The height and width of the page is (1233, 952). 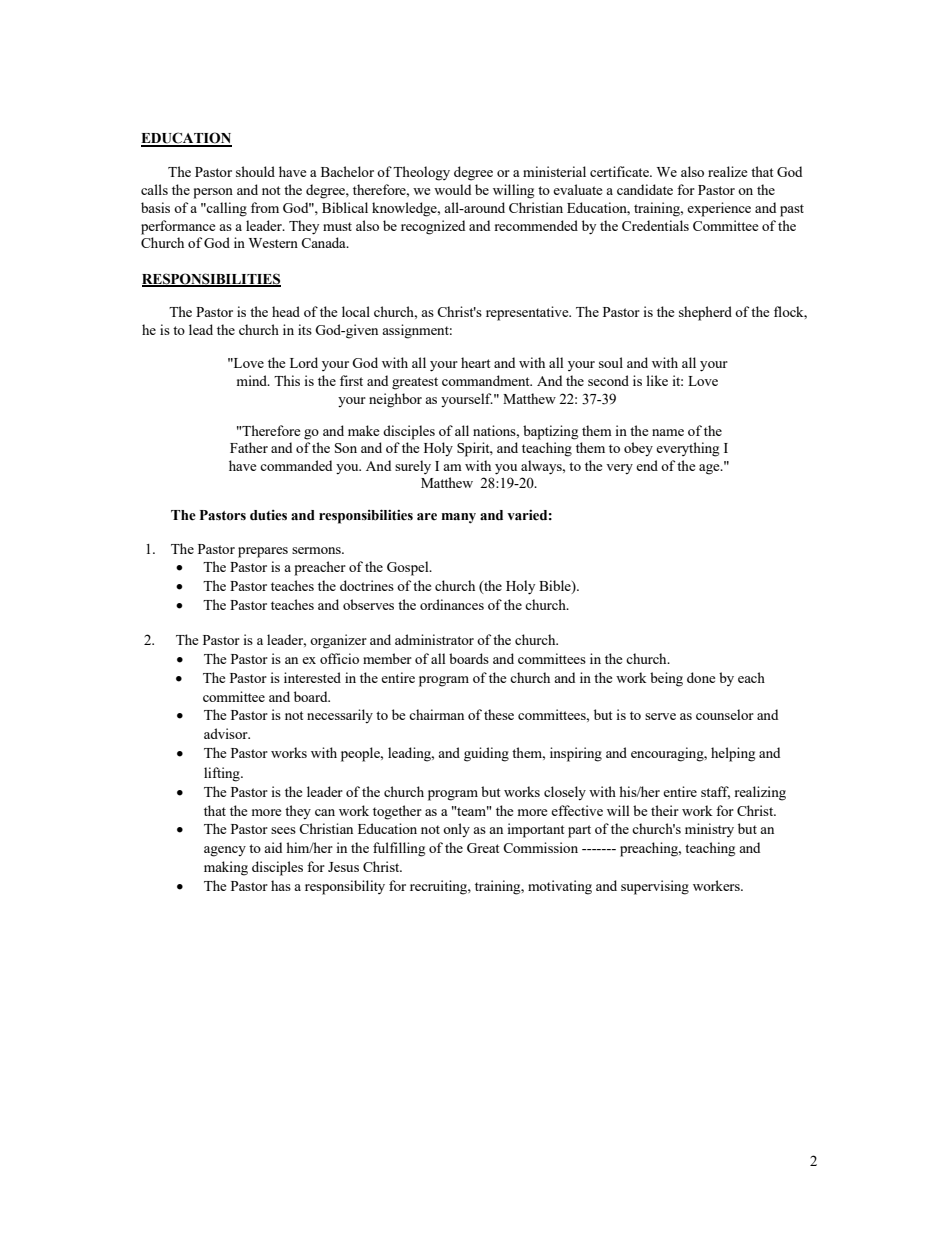 What do you see at coordinates (452, 189) in the page?
I see `would` at bounding box center [452, 189].
